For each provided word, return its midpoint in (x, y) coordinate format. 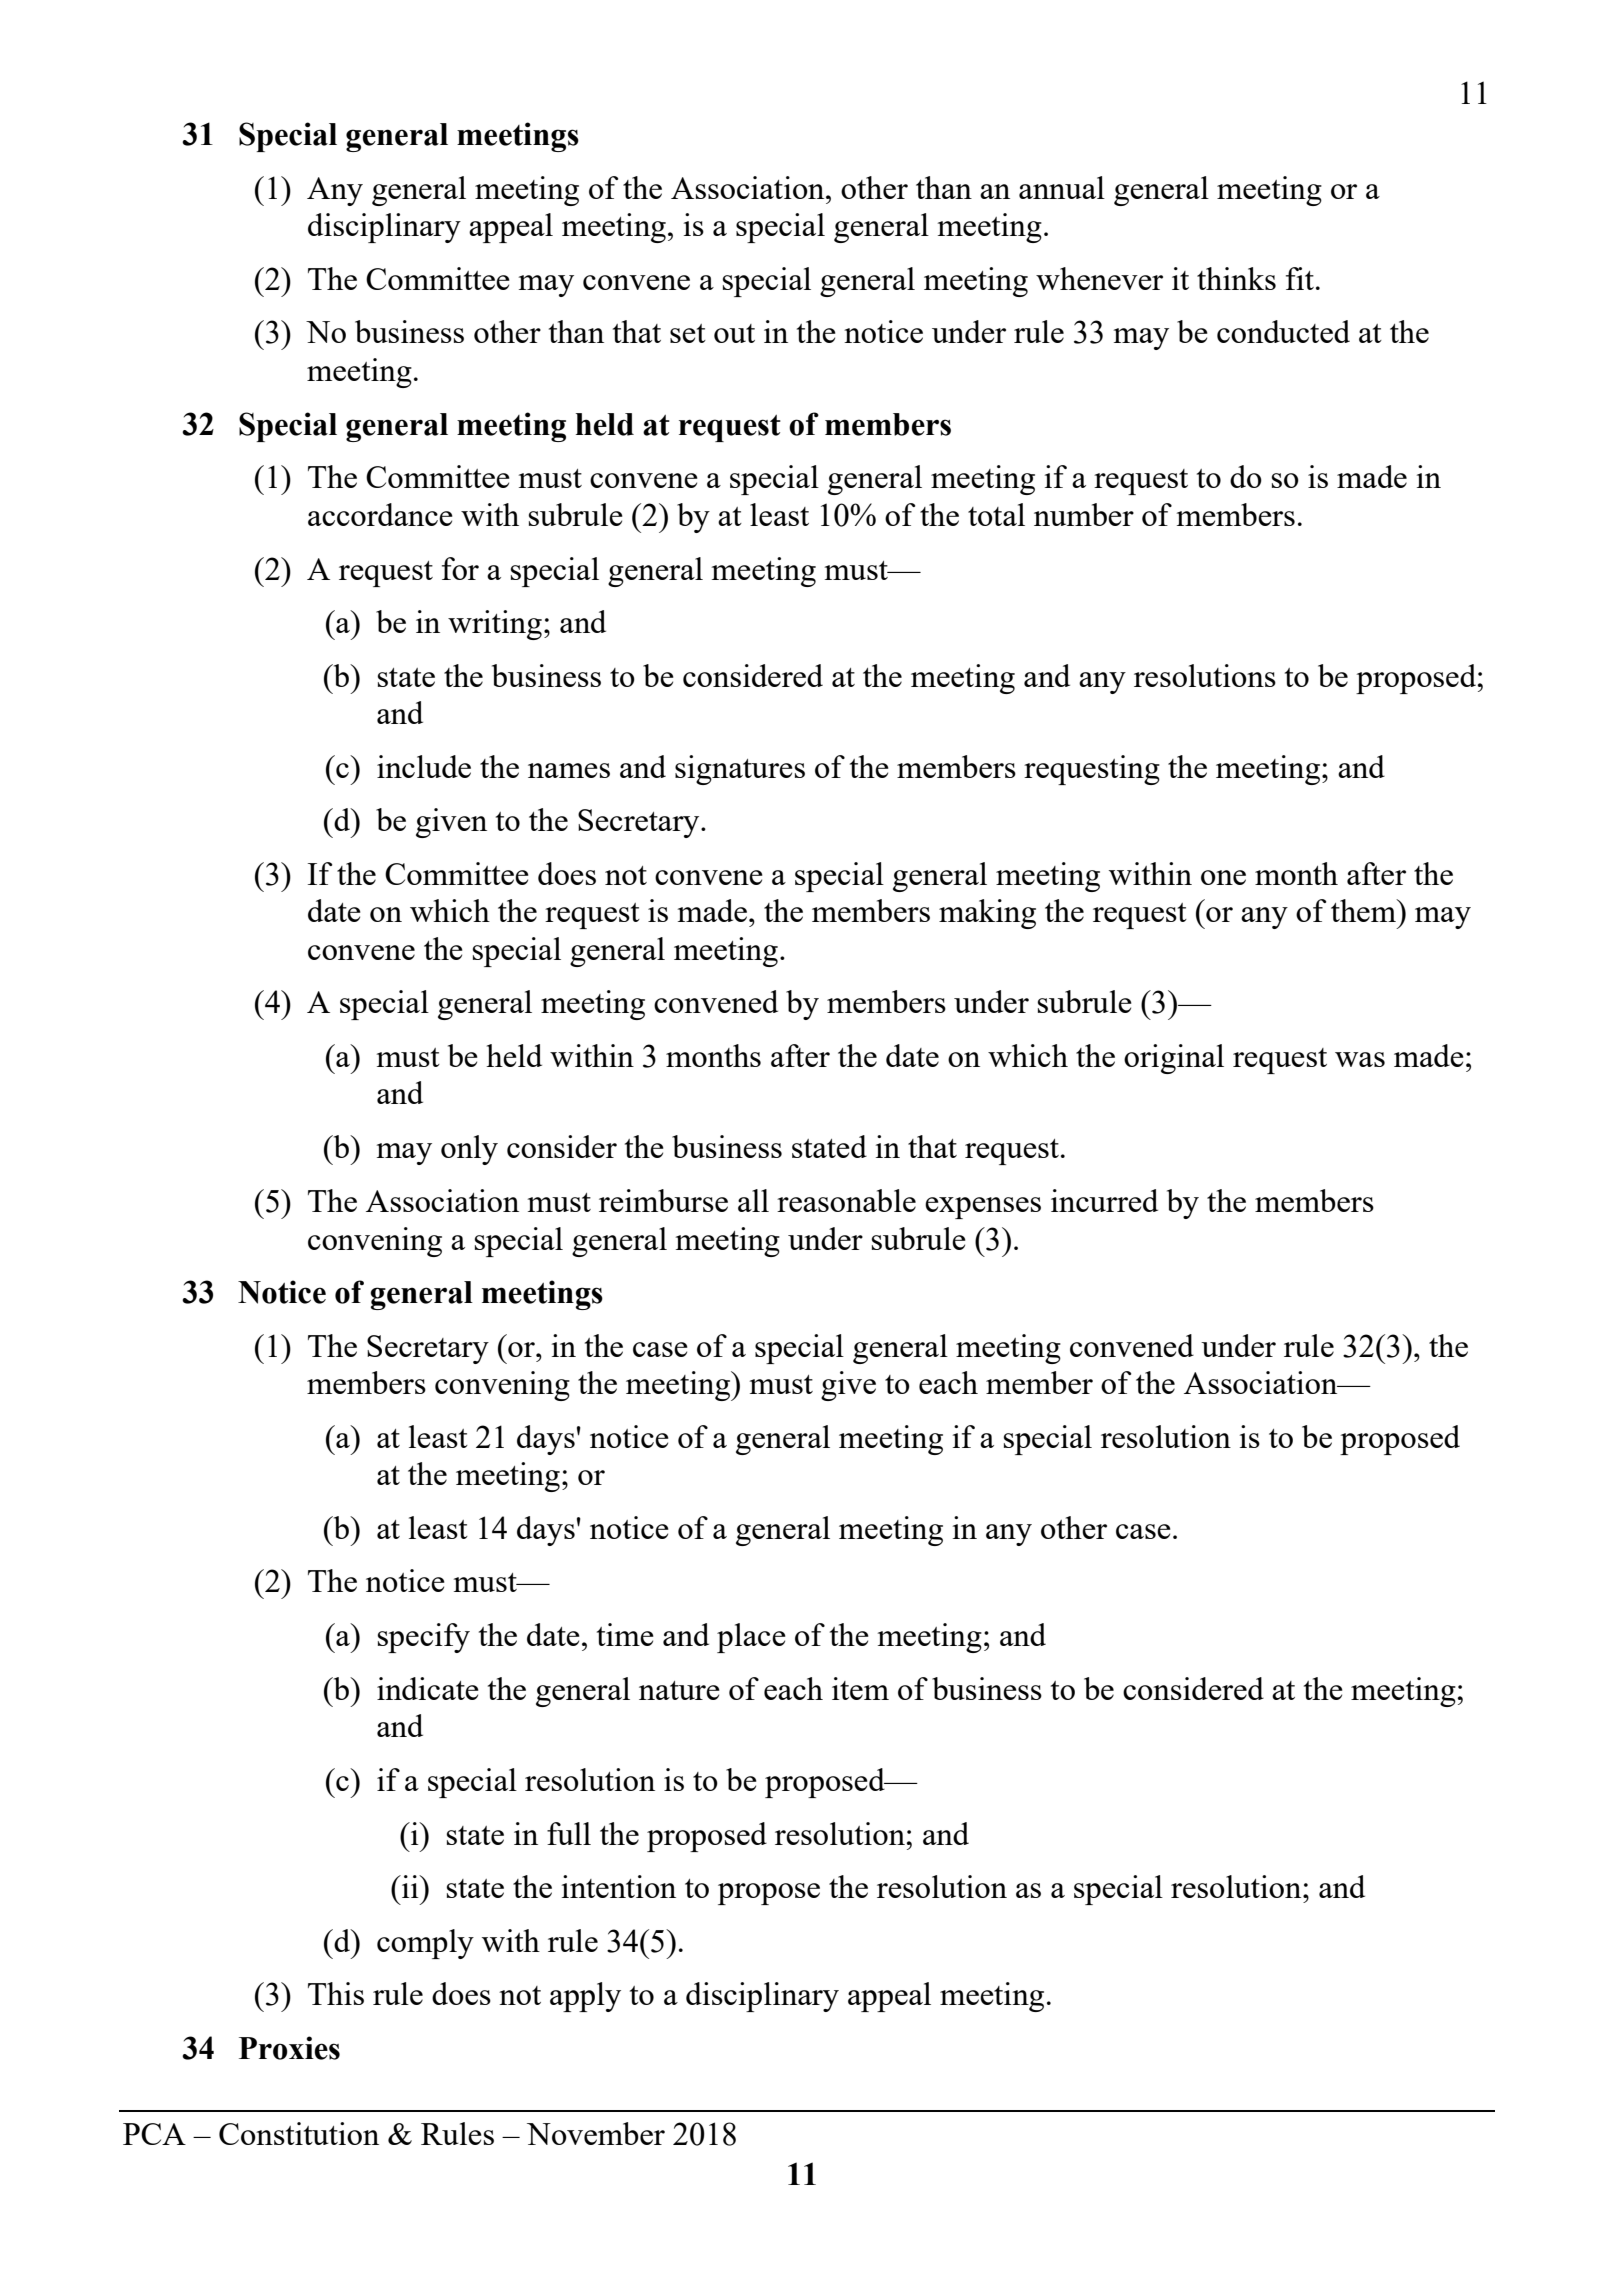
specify (424, 1638)
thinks (1236, 278)
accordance (380, 514)
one (1223, 877)
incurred (1104, 1200)
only (469, 1150)
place (751, 1638)
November (596, 2133)
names (569, 770)
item (860, 1688)
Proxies (289, 2048)
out (734, 333)
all (753, 1200)
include (424, 766)
